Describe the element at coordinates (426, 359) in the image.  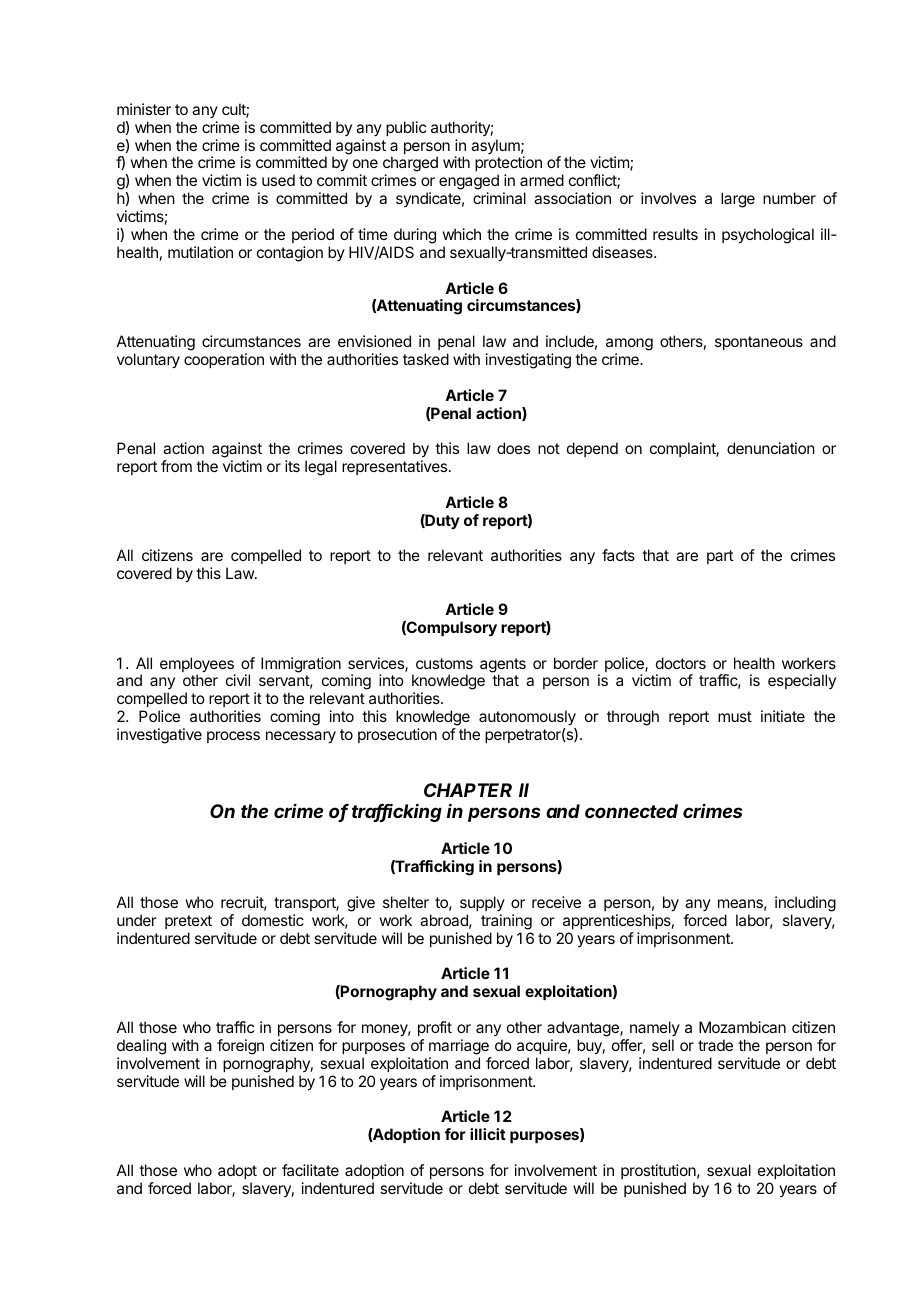
I see `tasked` at that location.
